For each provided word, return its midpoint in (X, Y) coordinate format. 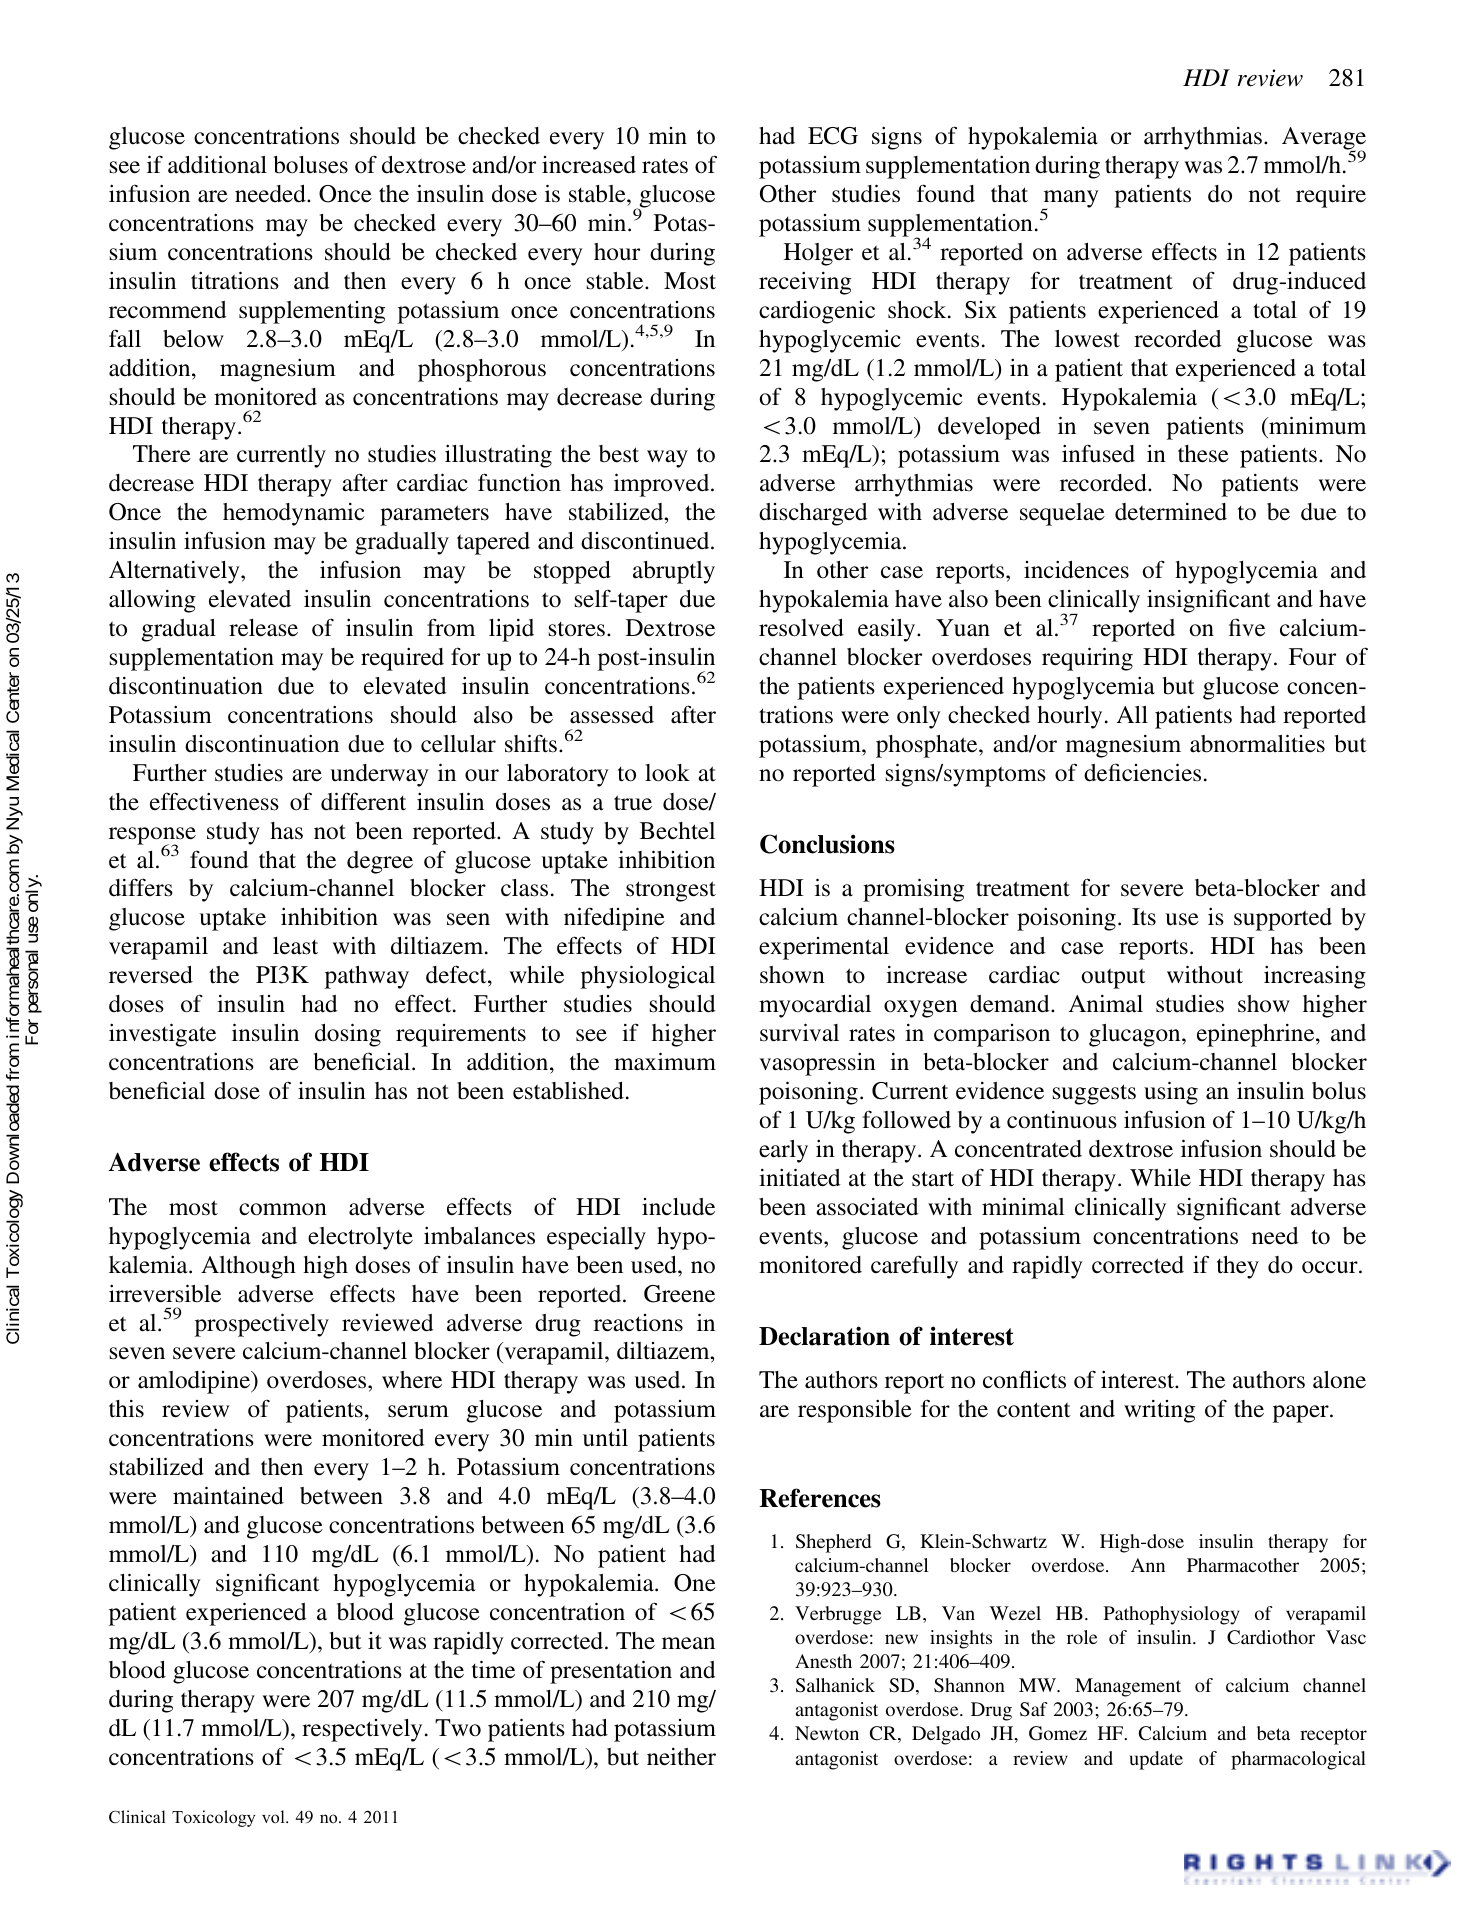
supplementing (312, 312)
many (1070, 200)
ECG (833, 136)
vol (274, 1816)
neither (681, 1757)
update (1156, 1760)
